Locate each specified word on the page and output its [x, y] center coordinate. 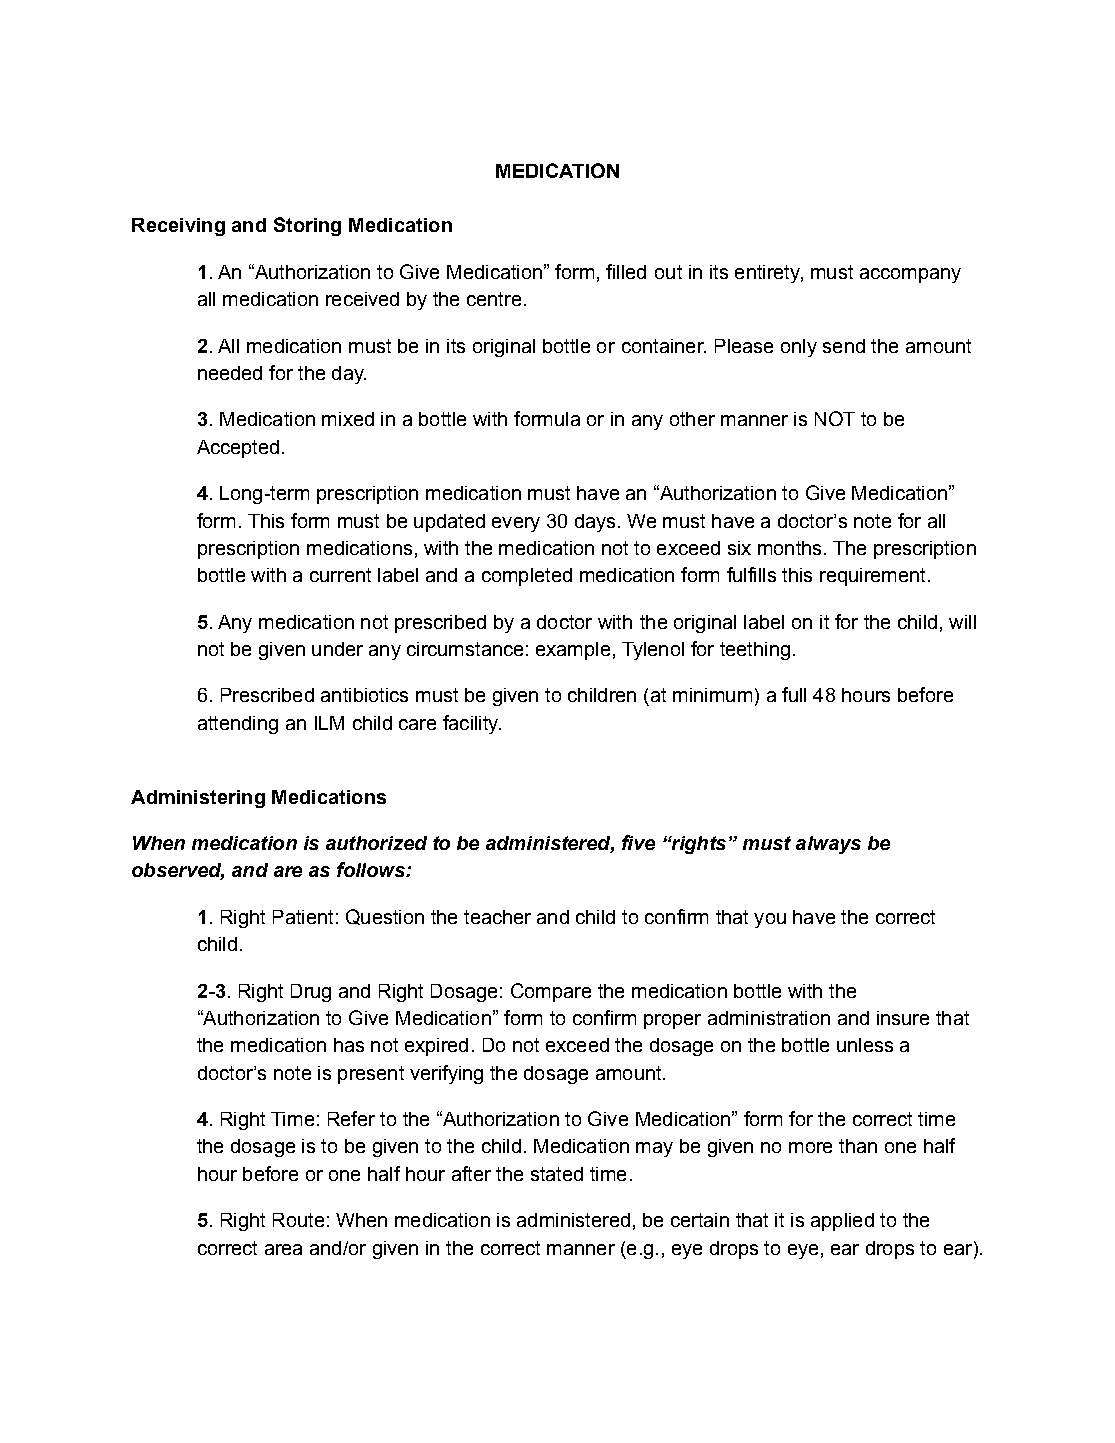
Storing [307, 226]
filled [626, 271]
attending [238, 725]
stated [557, 1174]
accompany [910, 275]
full [794, 694]
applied [842, 1222]
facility [472, 724]
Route [298, 1220]
